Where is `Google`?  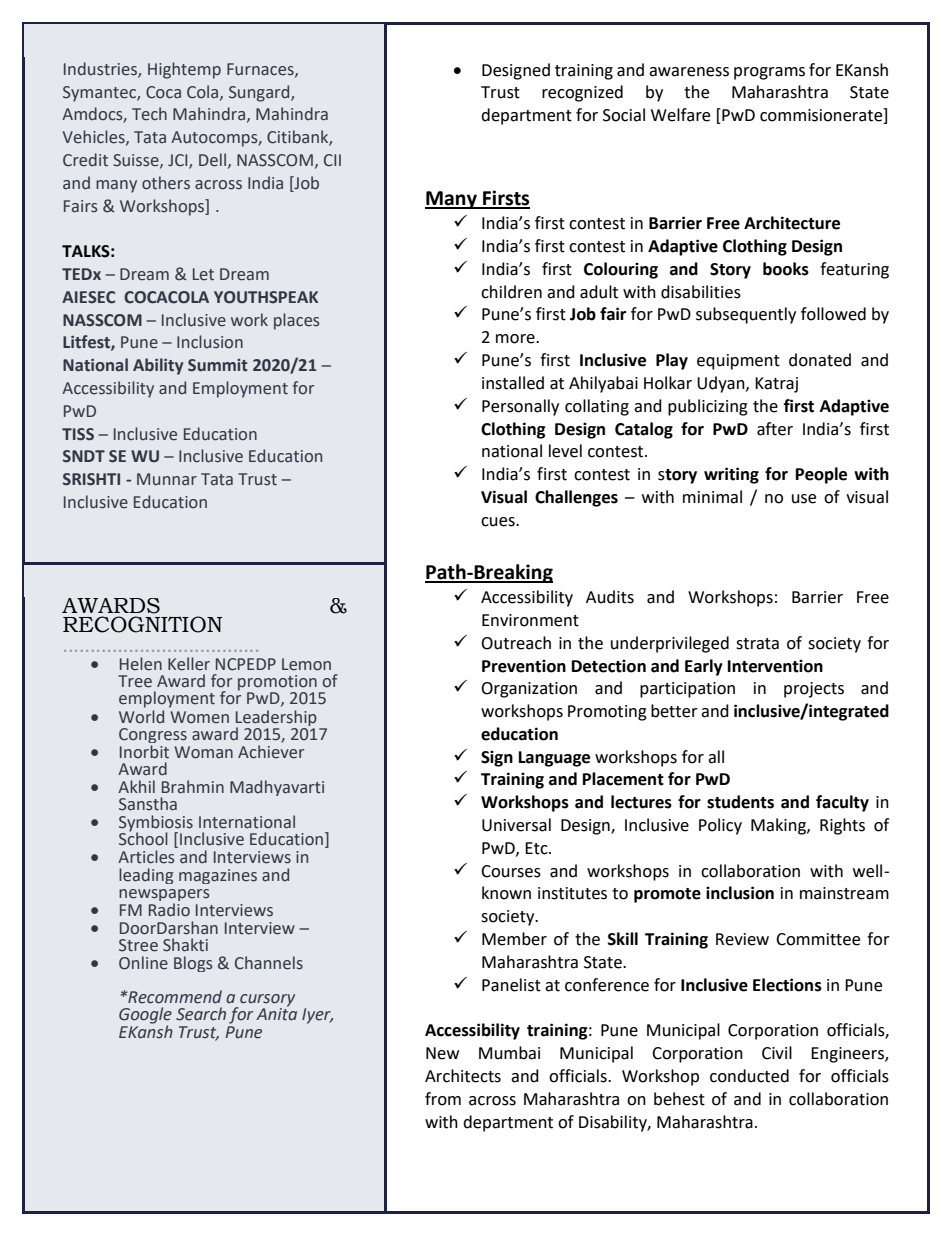 Google is located at coordinates (145, 1016).
